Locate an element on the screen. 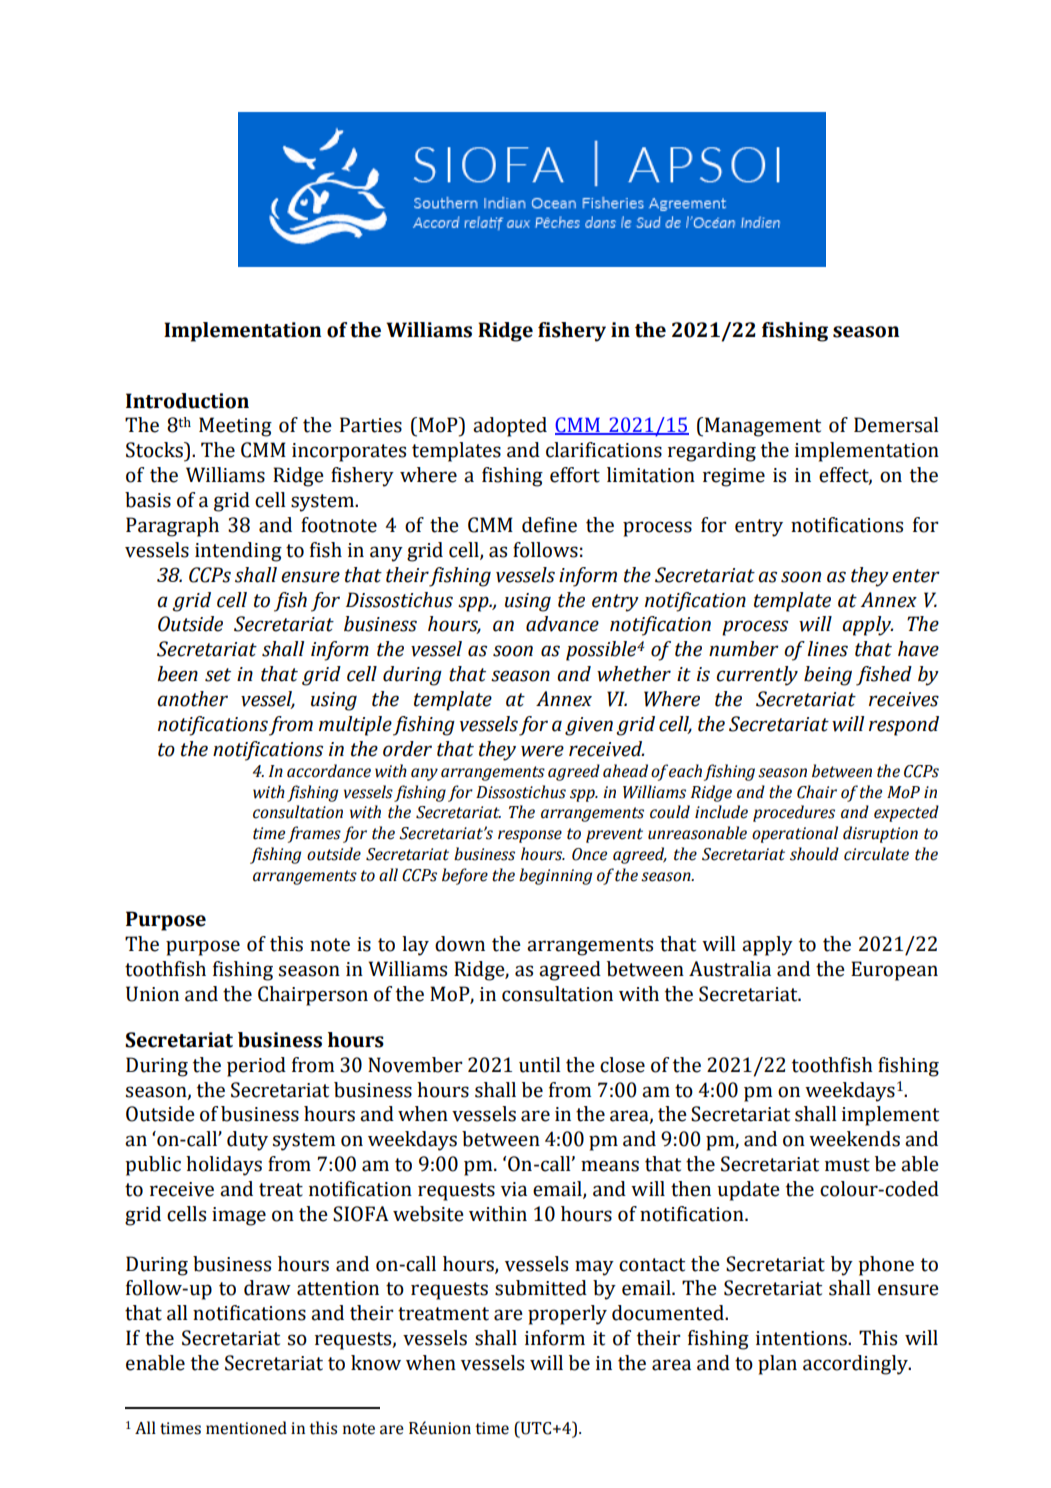 The height and width of the screenshot is (1488, 1051). Management is located at coordinates (761, 427).
